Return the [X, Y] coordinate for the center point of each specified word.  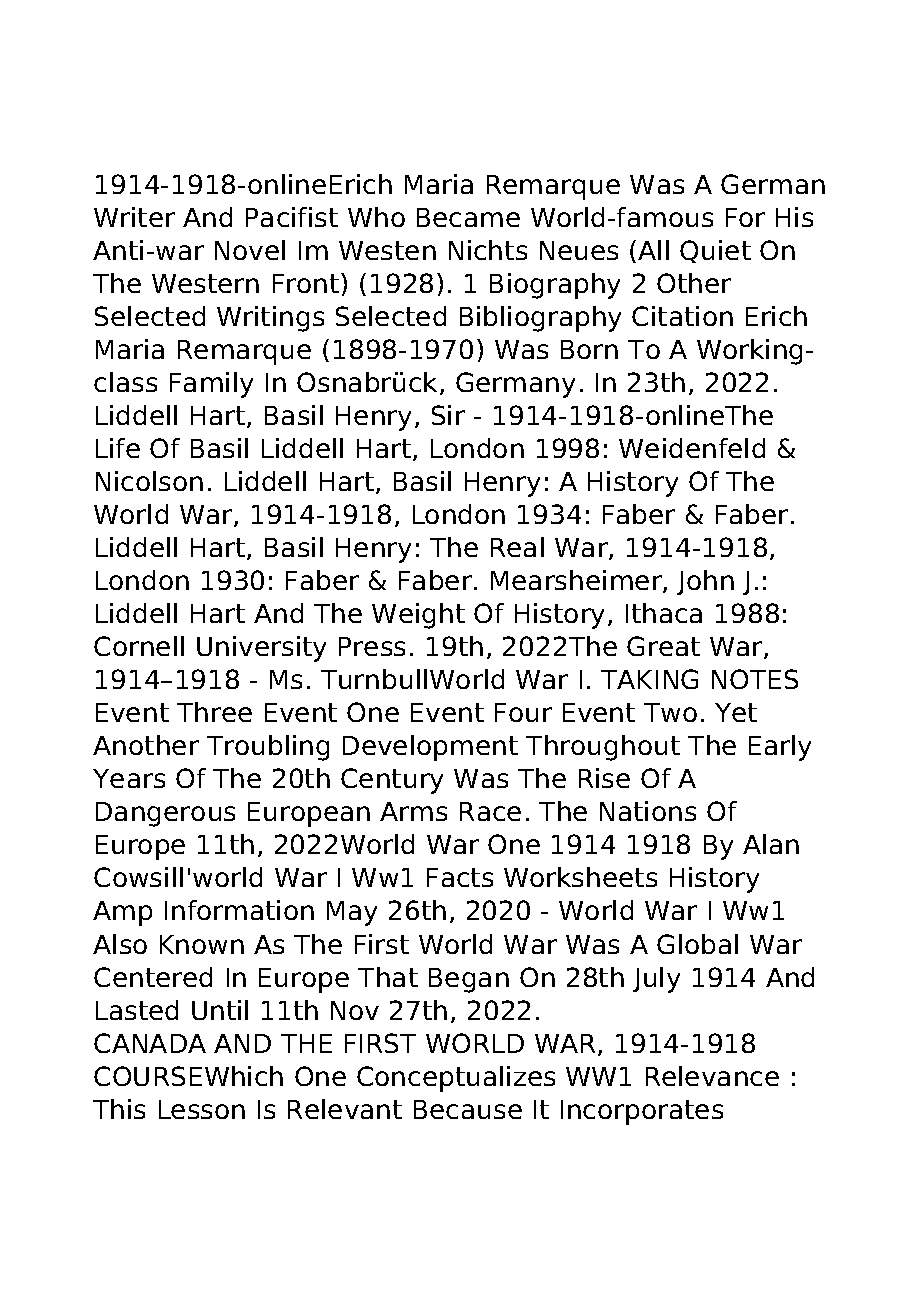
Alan [771, 844]
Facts [460, 877]
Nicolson [149, 481]
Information [239, 910]
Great [663, 646]
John [705, 582]
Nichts [488, 250]
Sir [448, 415]
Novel [250, 250]
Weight [418, 616]
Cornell [139, 646]
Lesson [202, 1109]
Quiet [715, 251]
